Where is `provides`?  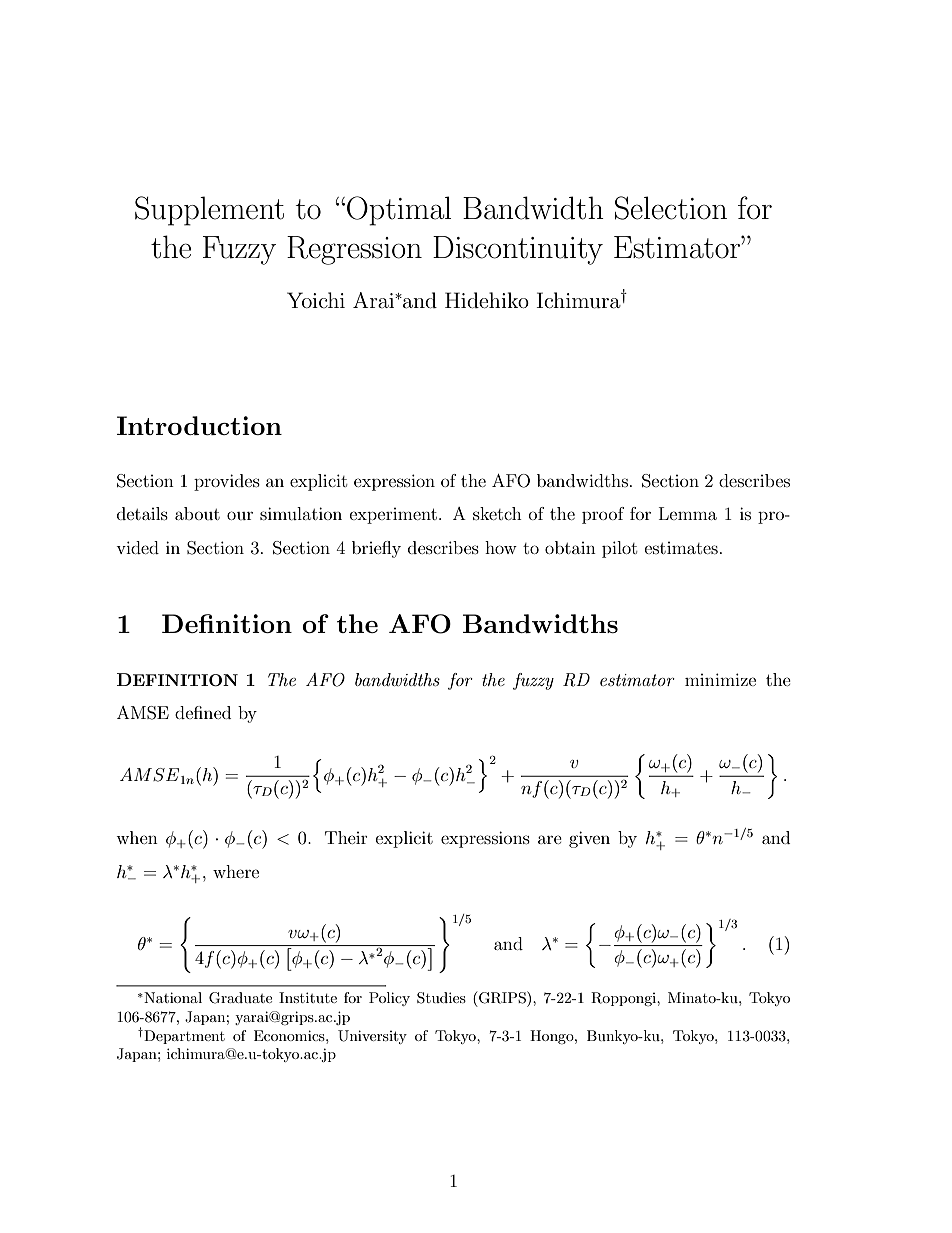
provides is located at coordinates (227, 482).
